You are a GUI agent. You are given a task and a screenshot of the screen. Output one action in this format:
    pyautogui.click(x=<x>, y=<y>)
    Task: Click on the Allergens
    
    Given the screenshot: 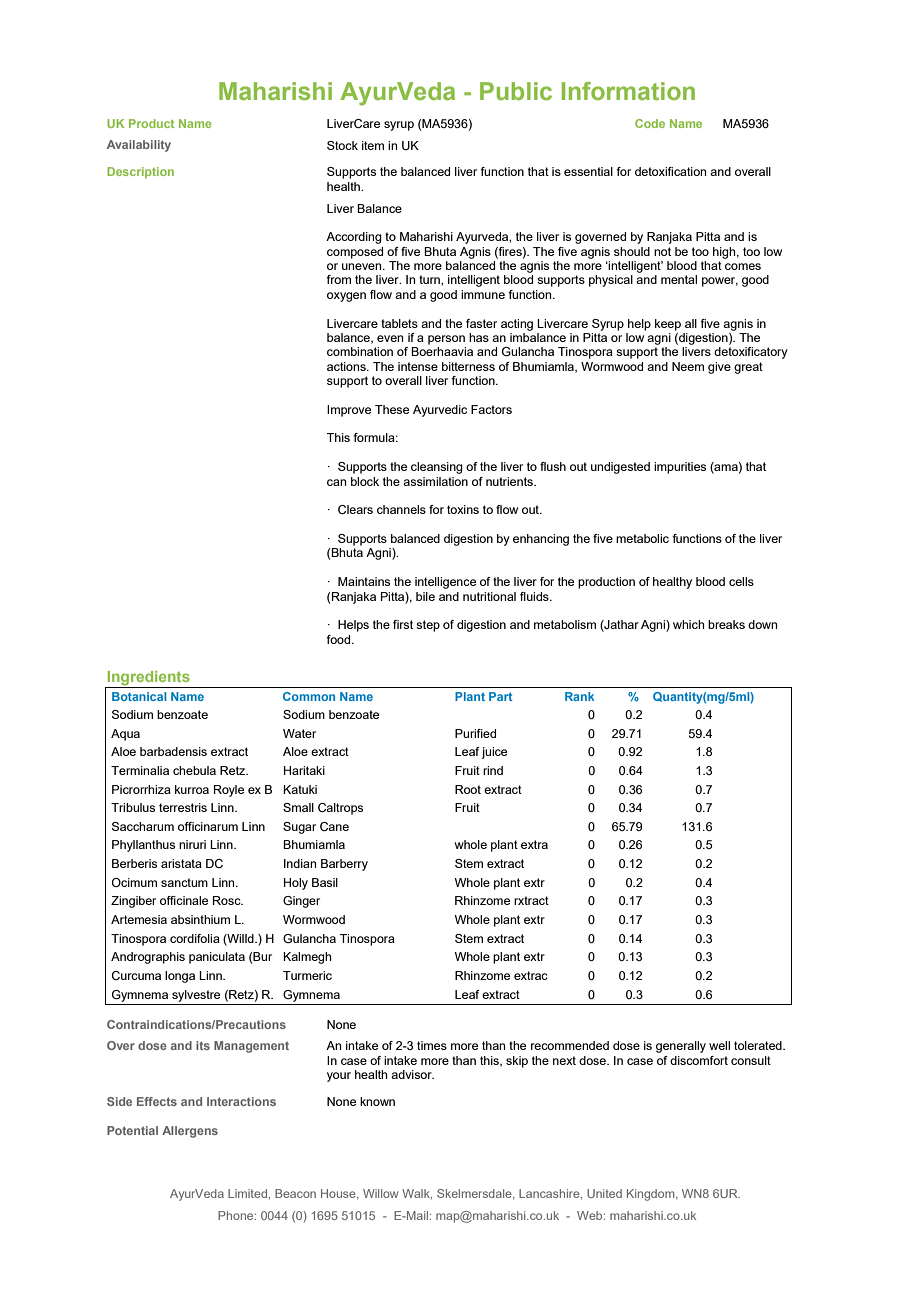 What is the action you would take?
    pyautogui.click(x=190, y=1132)
